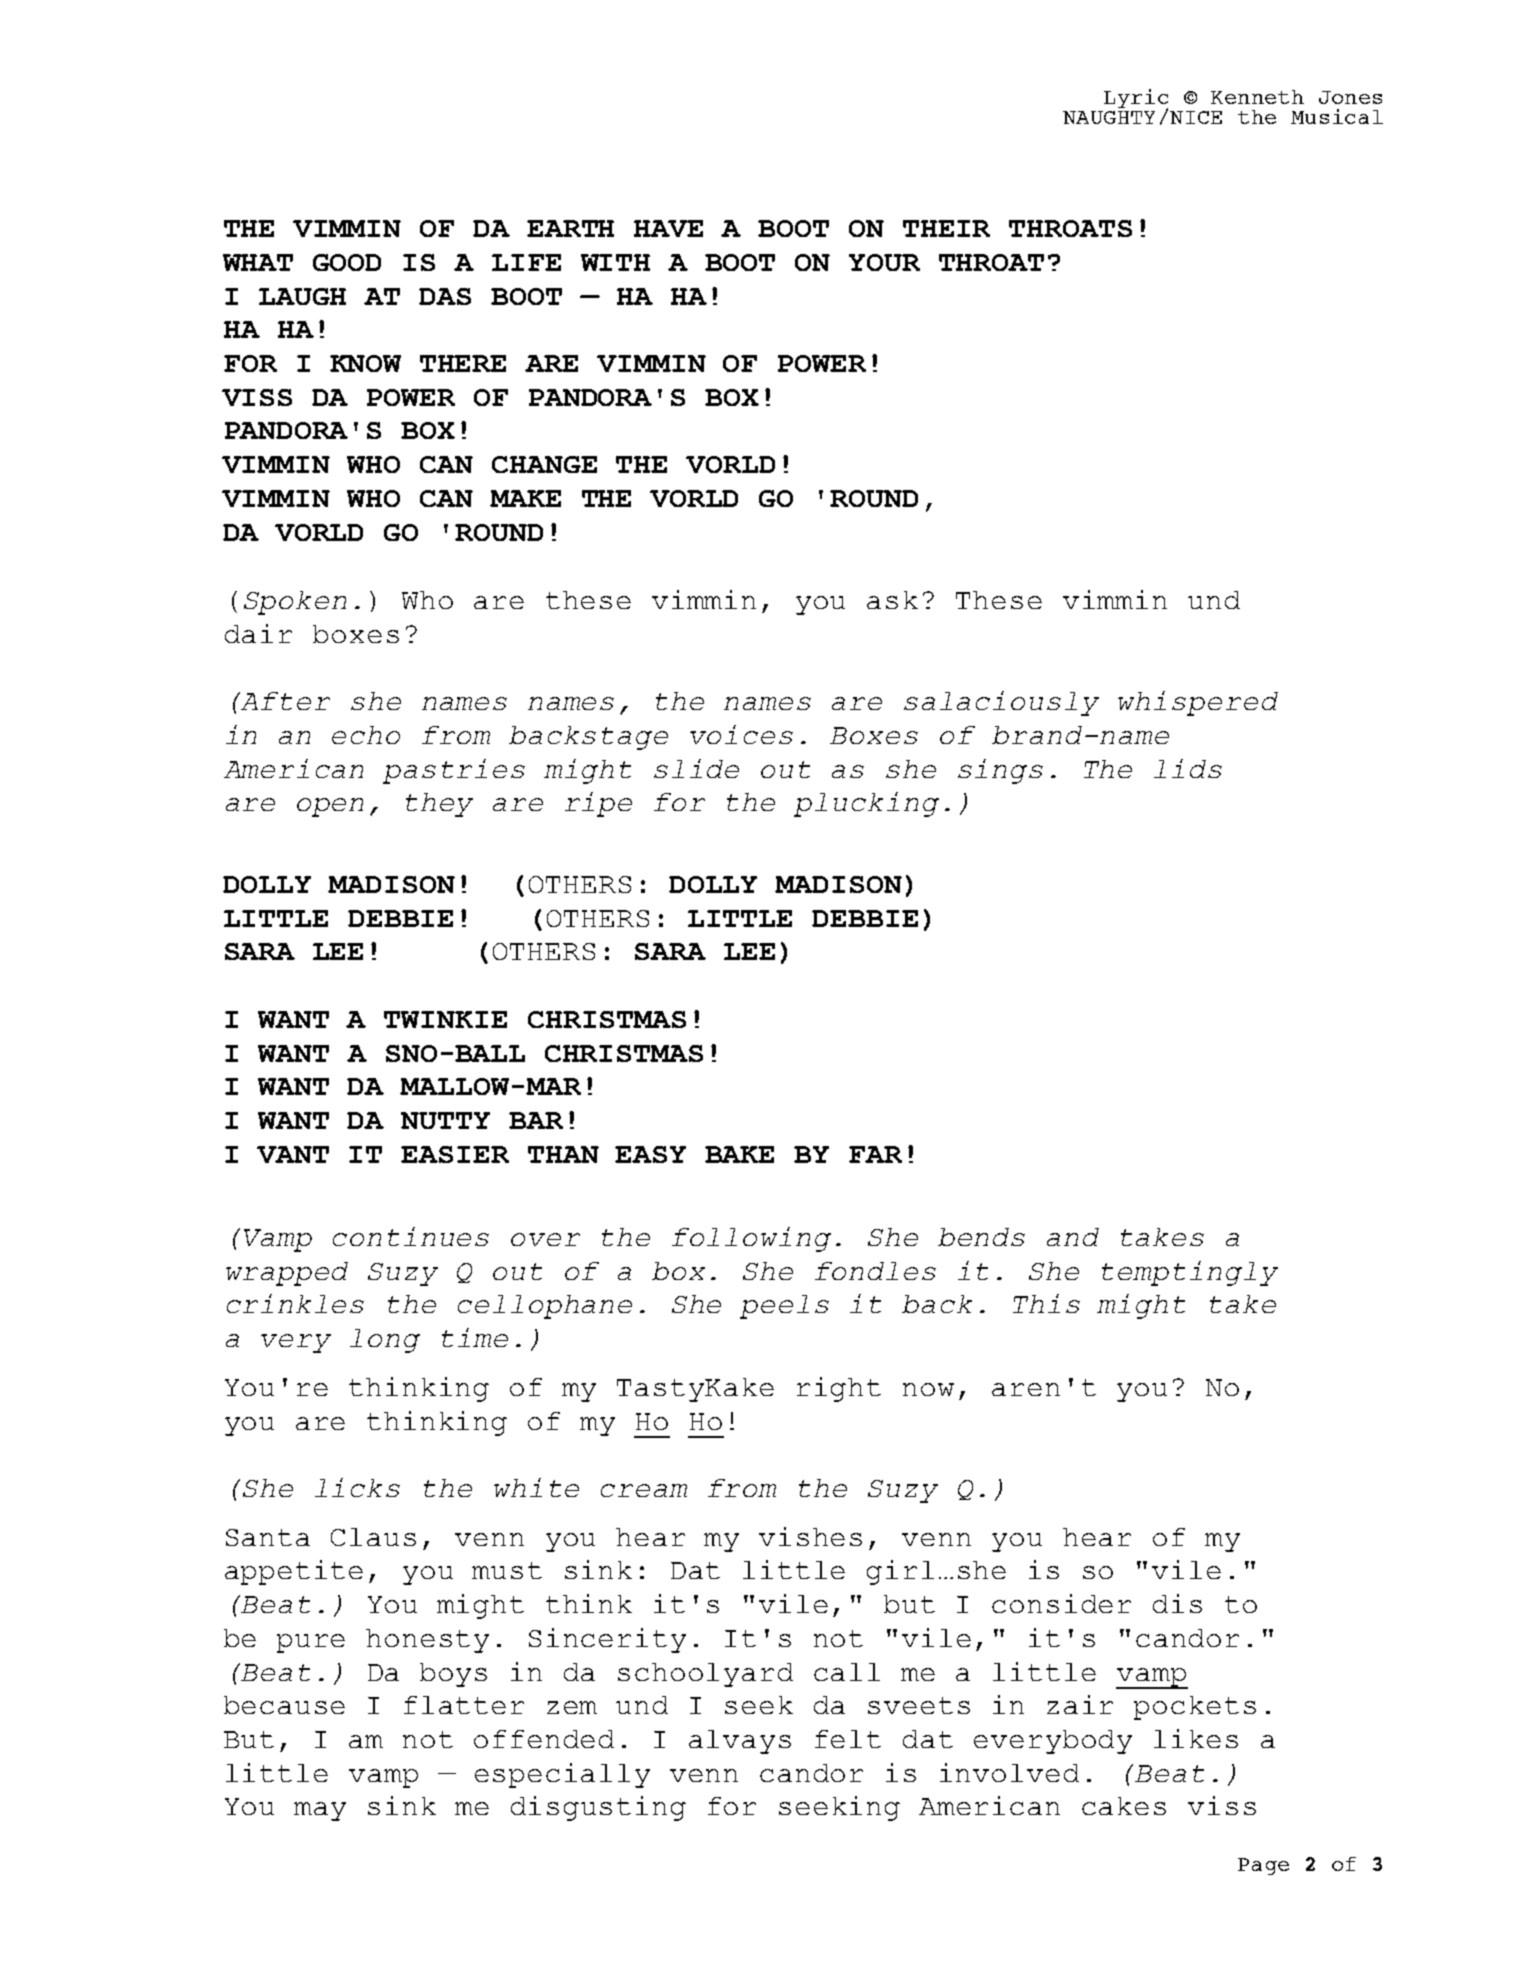  What do you see at coordinates (848, 1739) in the document?
I see `felt` at bounding box center [848, 1739].
